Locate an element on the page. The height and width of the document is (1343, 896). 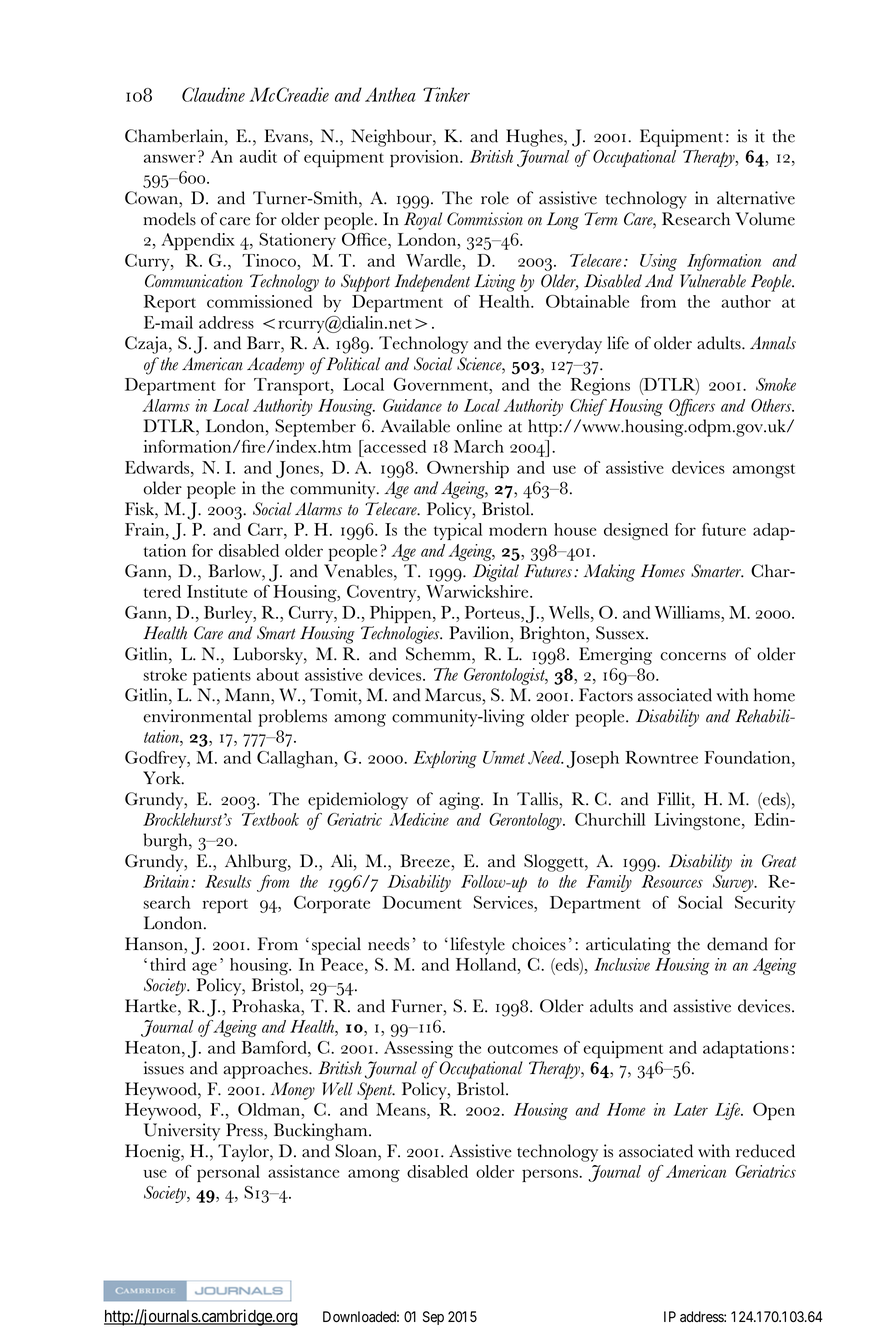
Academy is located at coordinates (275, 366).
